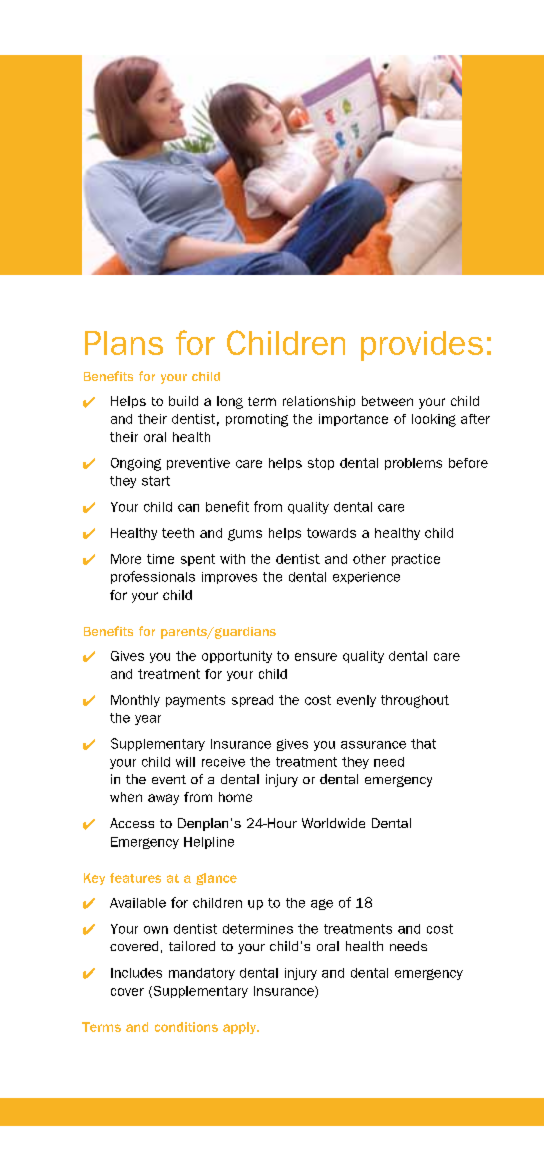 This page has height=1153, width=544. What do you see at coordinates (319, 402) in the page?
I see `relationship` at bounding box center [319, 402].
